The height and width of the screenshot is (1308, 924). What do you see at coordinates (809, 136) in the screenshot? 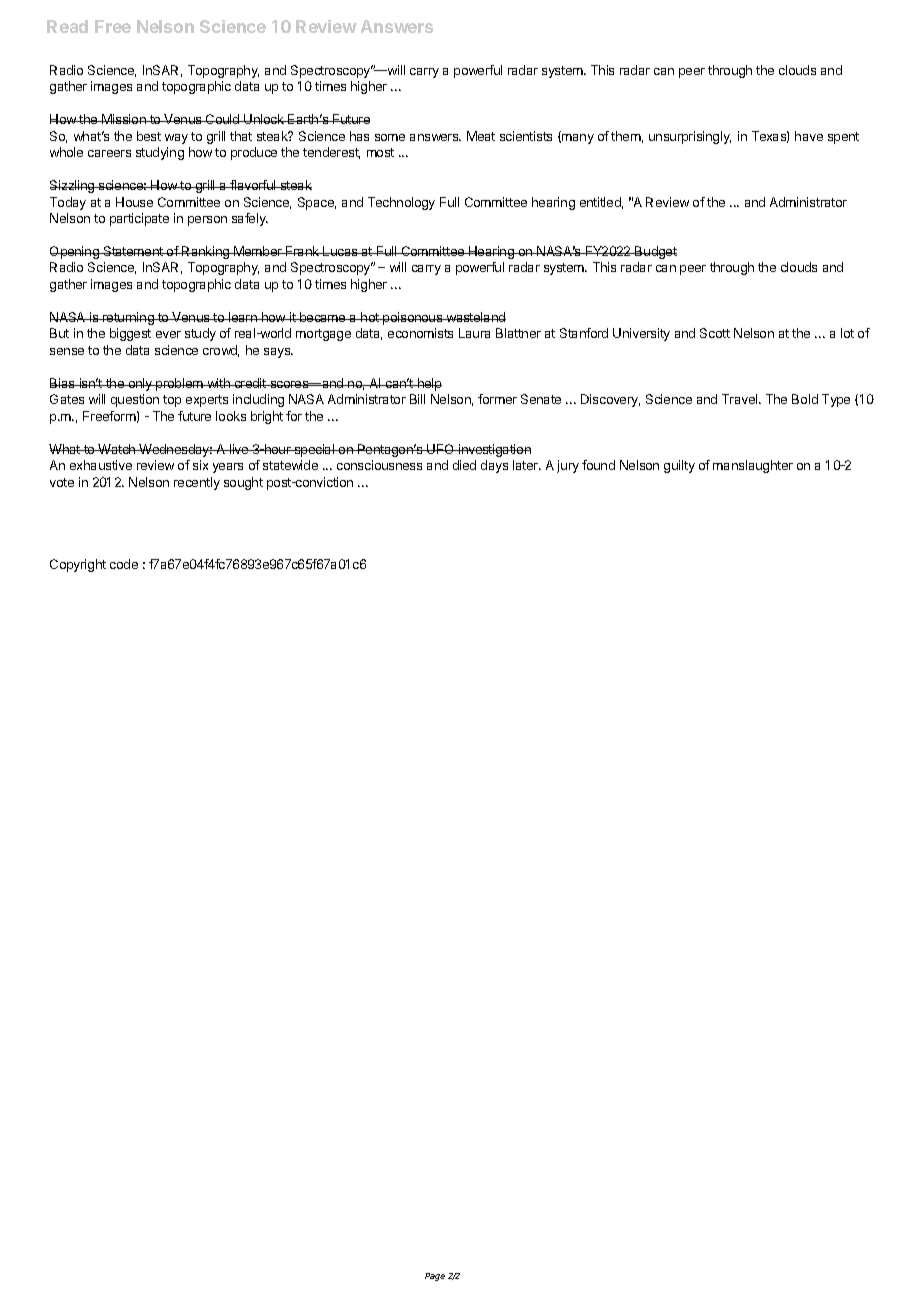
I see `have` at bounding box center [809, 136].
